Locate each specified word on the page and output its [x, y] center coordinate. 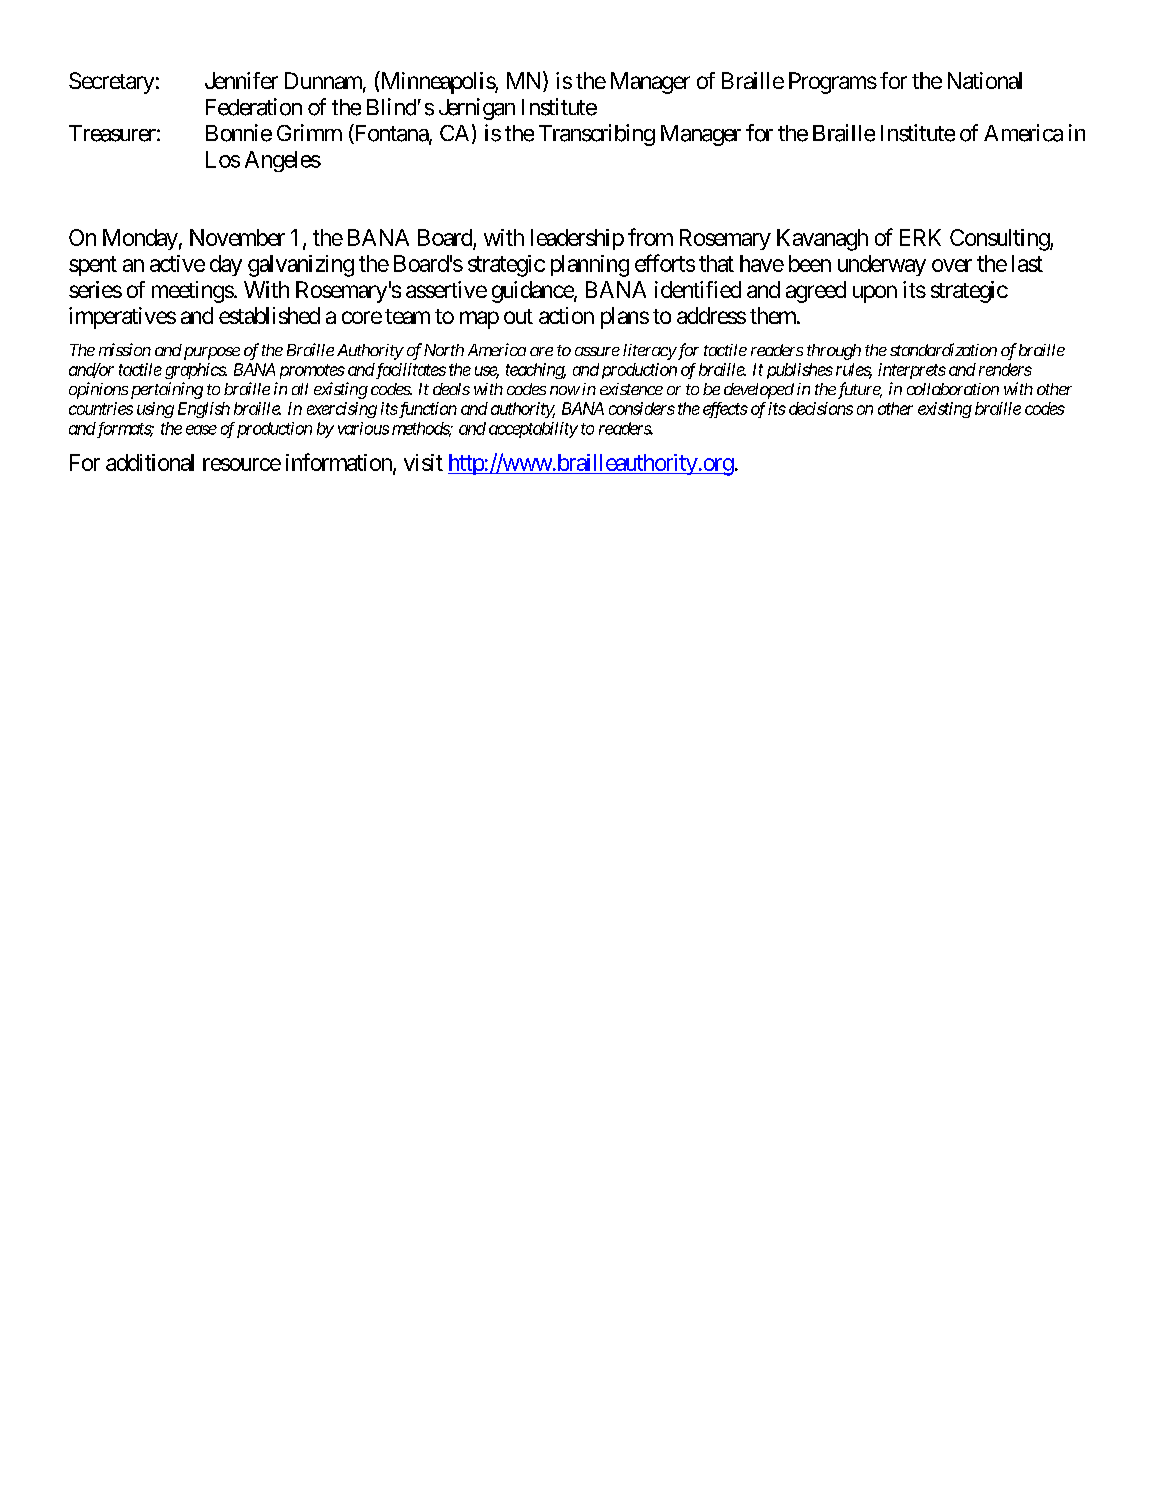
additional [150, 462]
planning [590, 266]
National [985, 80]
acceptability [533, 430]
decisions [821, 408]
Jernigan [477, 109]
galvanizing [301, 266]
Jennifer [241, 80]
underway [882, 265]
